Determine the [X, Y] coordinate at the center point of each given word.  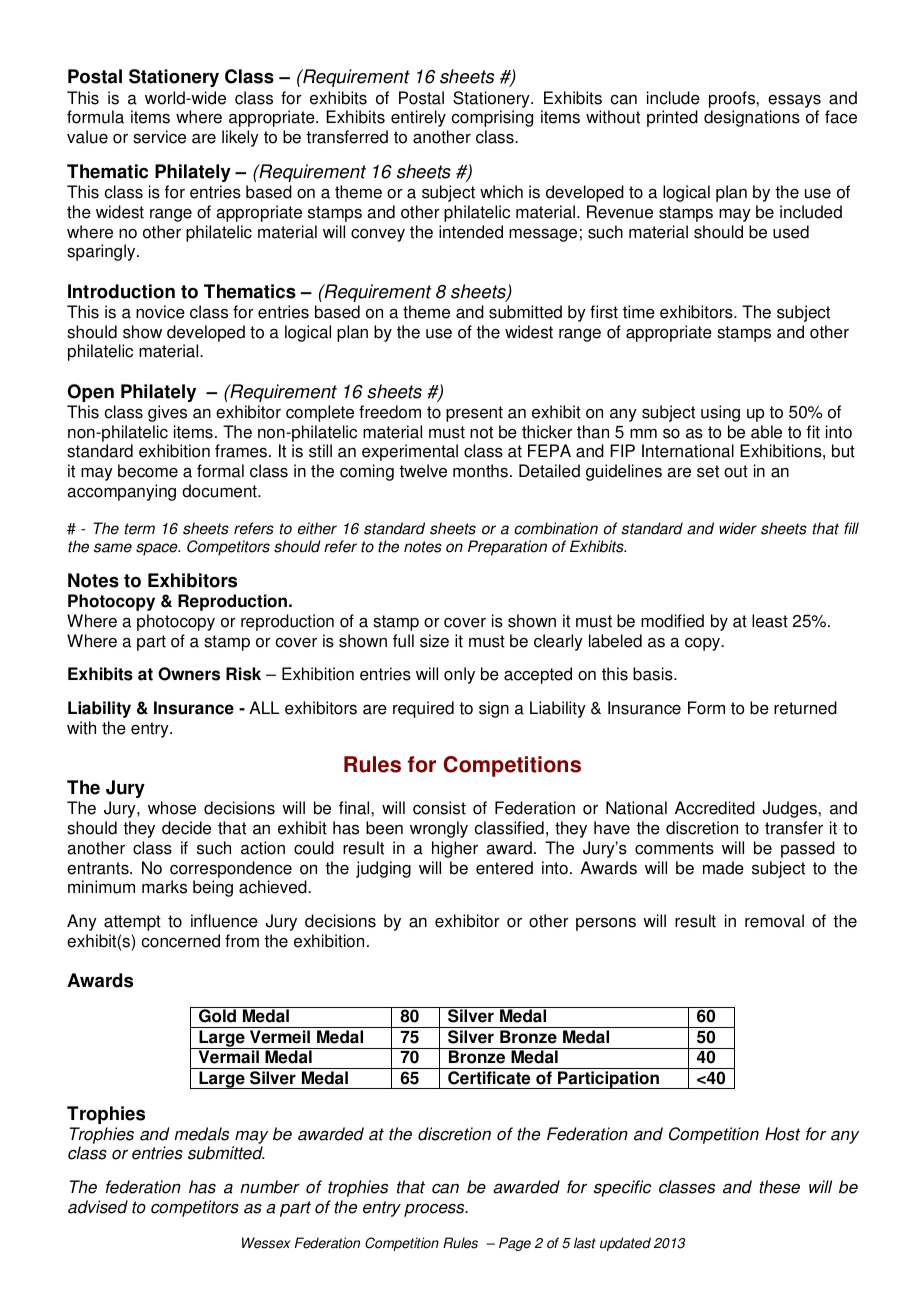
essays [794, 101]
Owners [189, 674]
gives [167, 413]
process [435, 1210]
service [159, 137]
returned [805, 708]
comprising [492, 118]
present [474, 414]
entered [504, 868]
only [459, 675]
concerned [181, 941]
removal [774, 921]
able [766, 432]
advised [98, 1207]
